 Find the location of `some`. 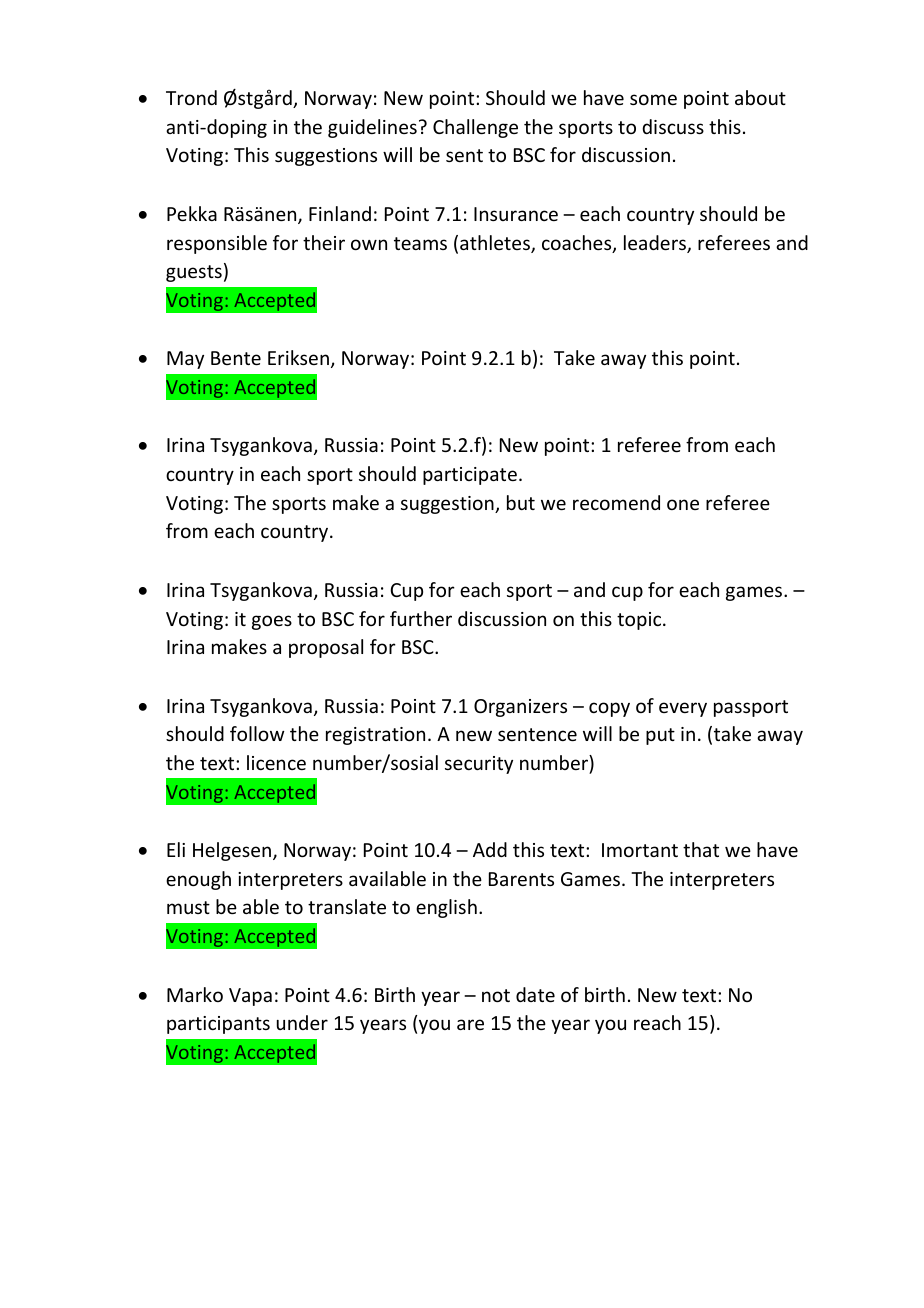

some is located at coordinates (653, 99).
